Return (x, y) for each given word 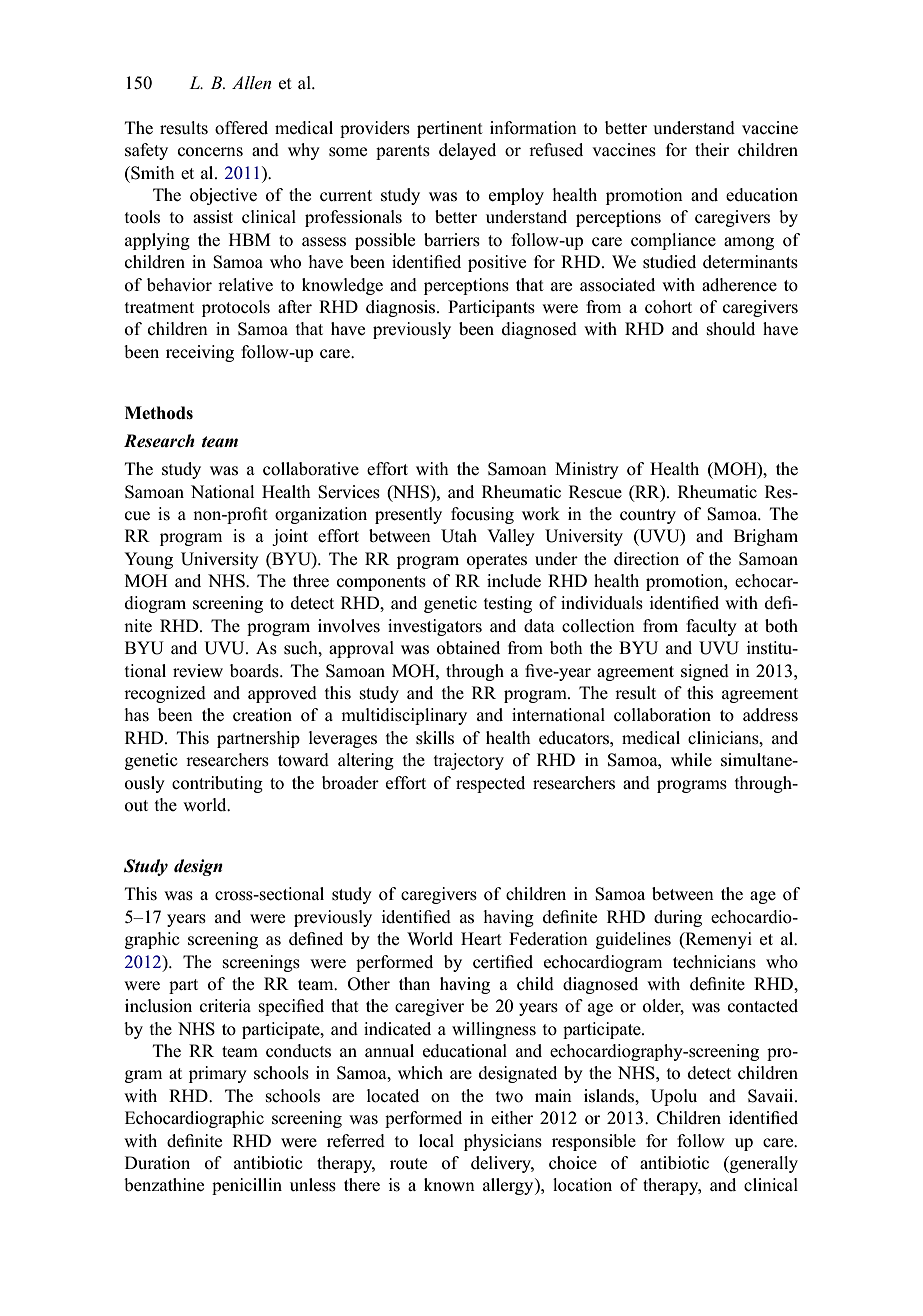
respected (490, 784)
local (436, 1141)
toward (303, 760)
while (691, 759)
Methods (159, 413)
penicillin (247, 1186)
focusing (482, 515)
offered (241, 128)
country (648, 516)
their (712, 149)
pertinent (450, 129)
